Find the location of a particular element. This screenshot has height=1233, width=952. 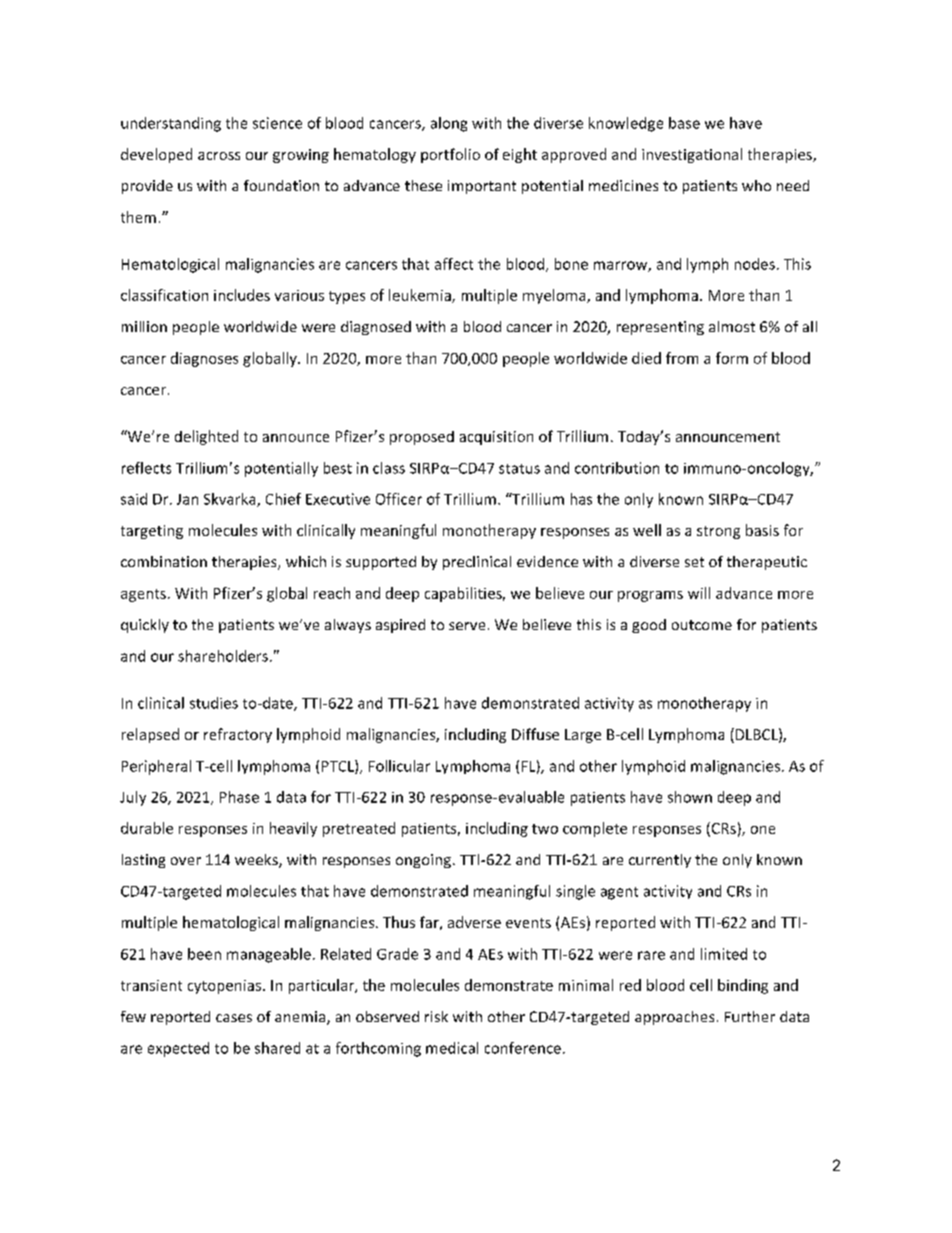

shown is located at coordinates (690, 797).
